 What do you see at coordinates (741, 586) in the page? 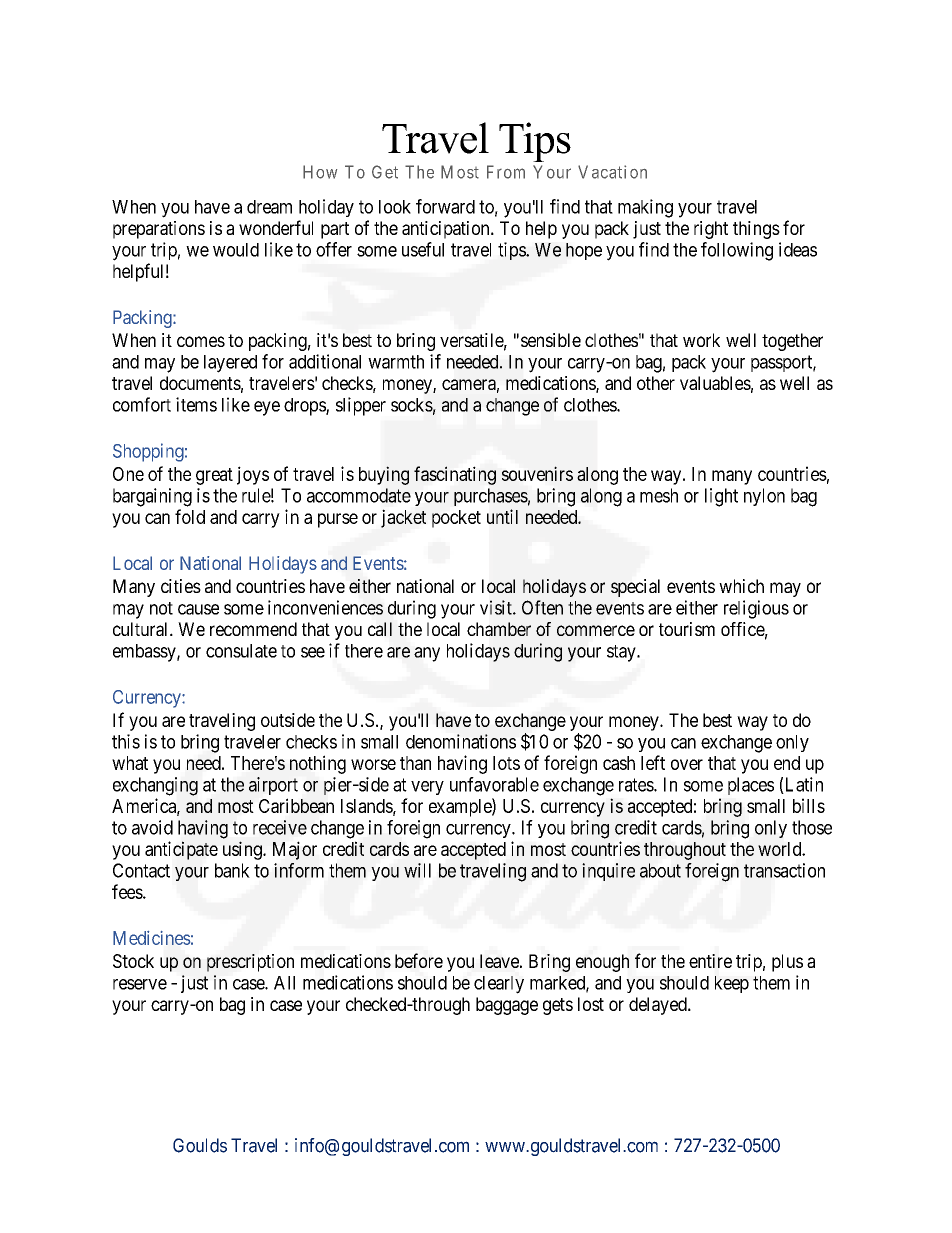
I see `which` at bounding box center [741, 586].
